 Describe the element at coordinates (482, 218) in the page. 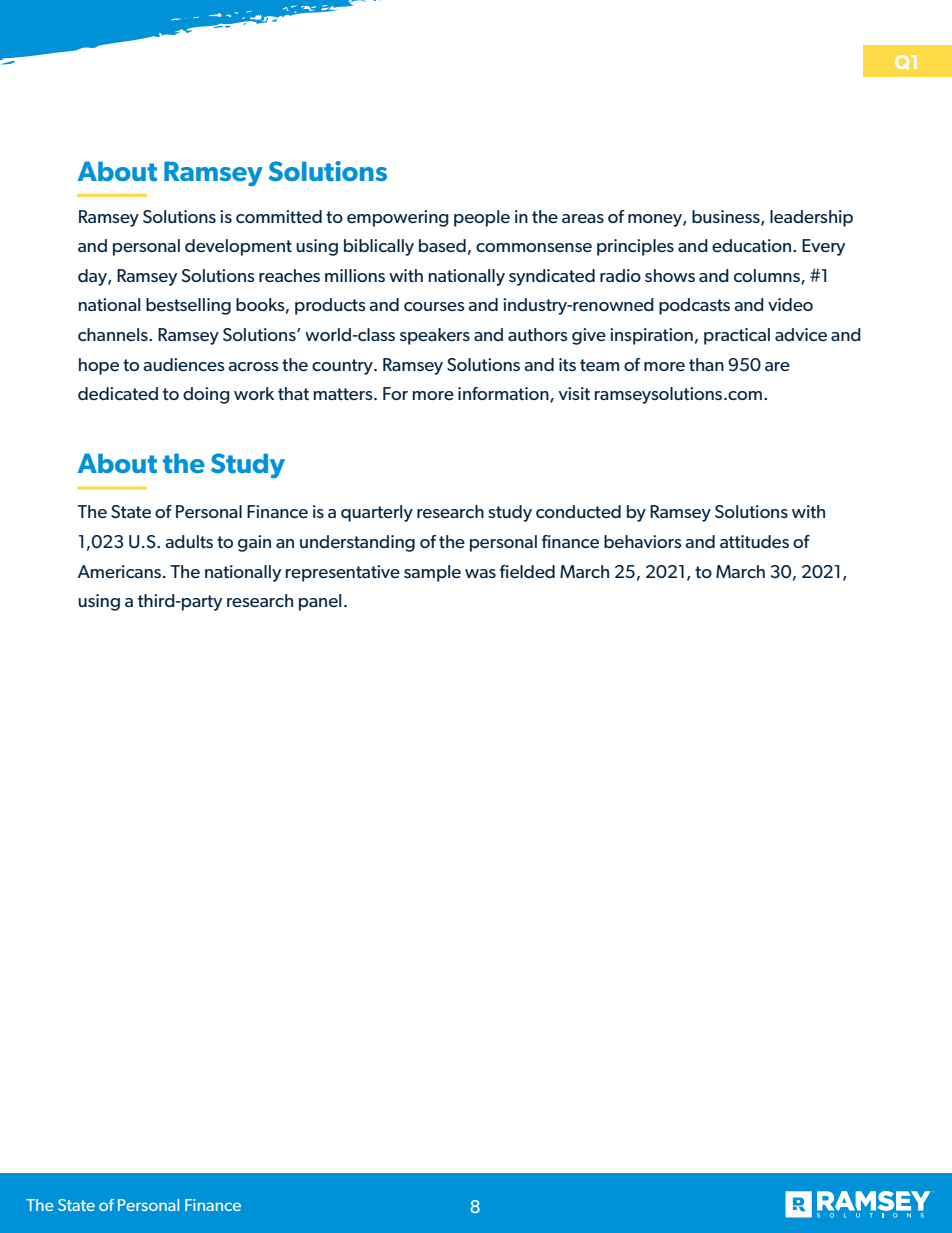

I see `people` at that location.
